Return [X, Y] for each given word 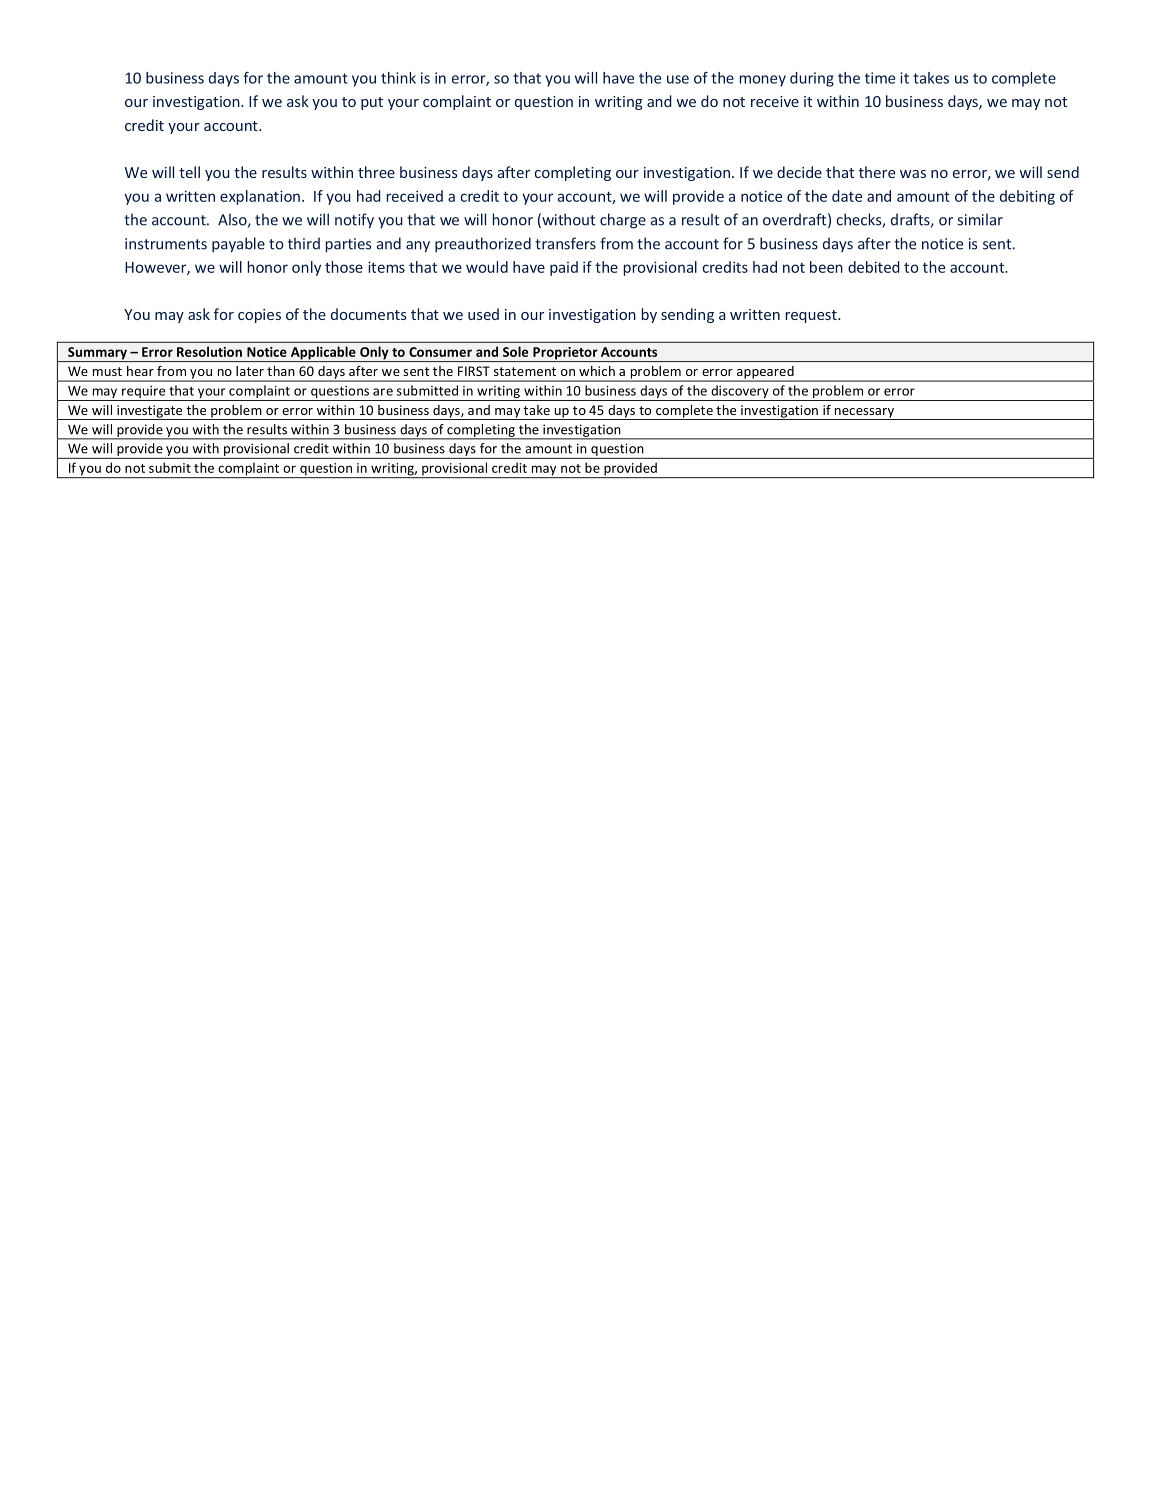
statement [525, 371]
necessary [864, 414]
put [372, 103]
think [398, 78]
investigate [150, 412]
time [880, 78]
